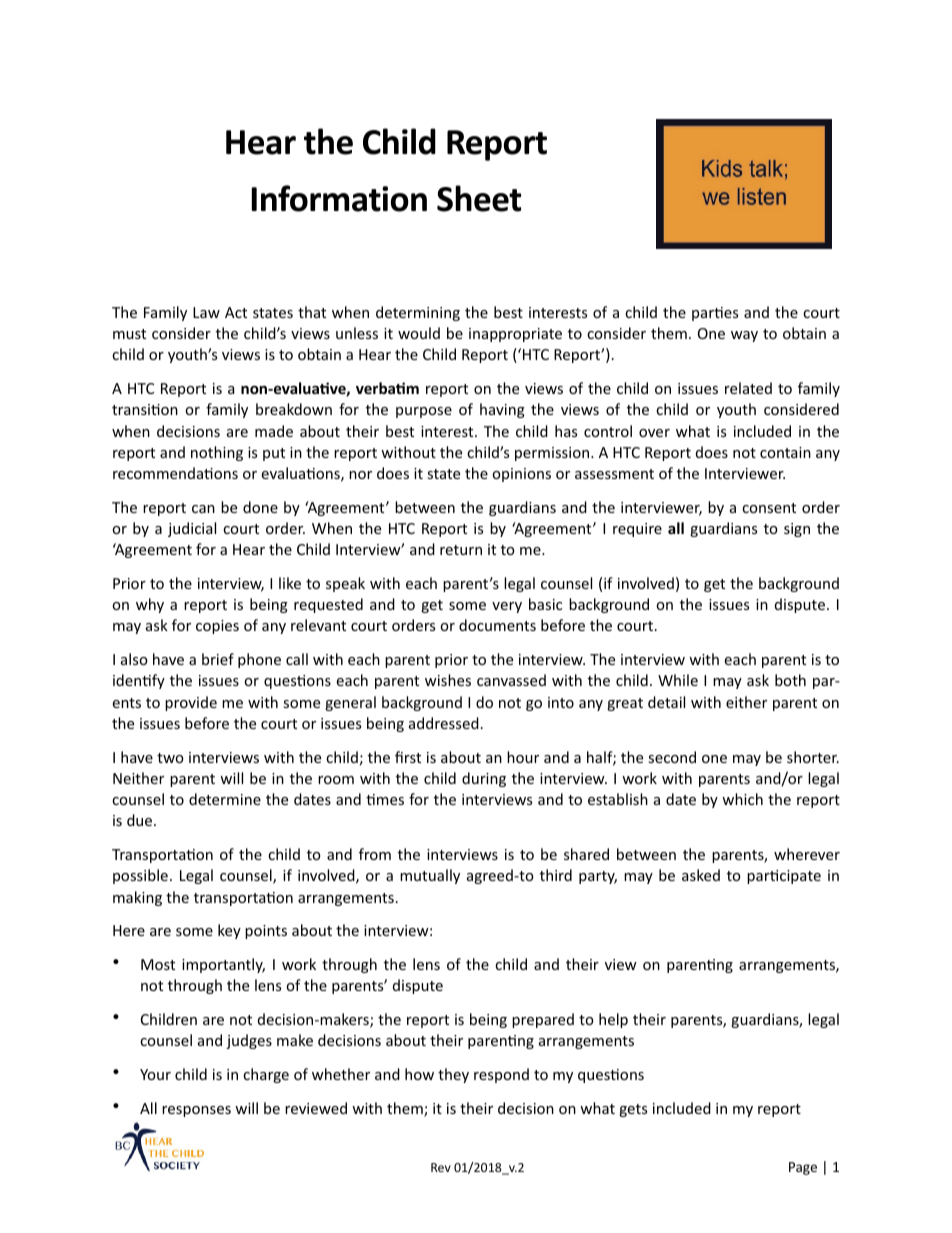 The height and width of the image is (1233, 952). Describe the element at coordinates (430, 876) in the image. I see `mutually` at that location.
